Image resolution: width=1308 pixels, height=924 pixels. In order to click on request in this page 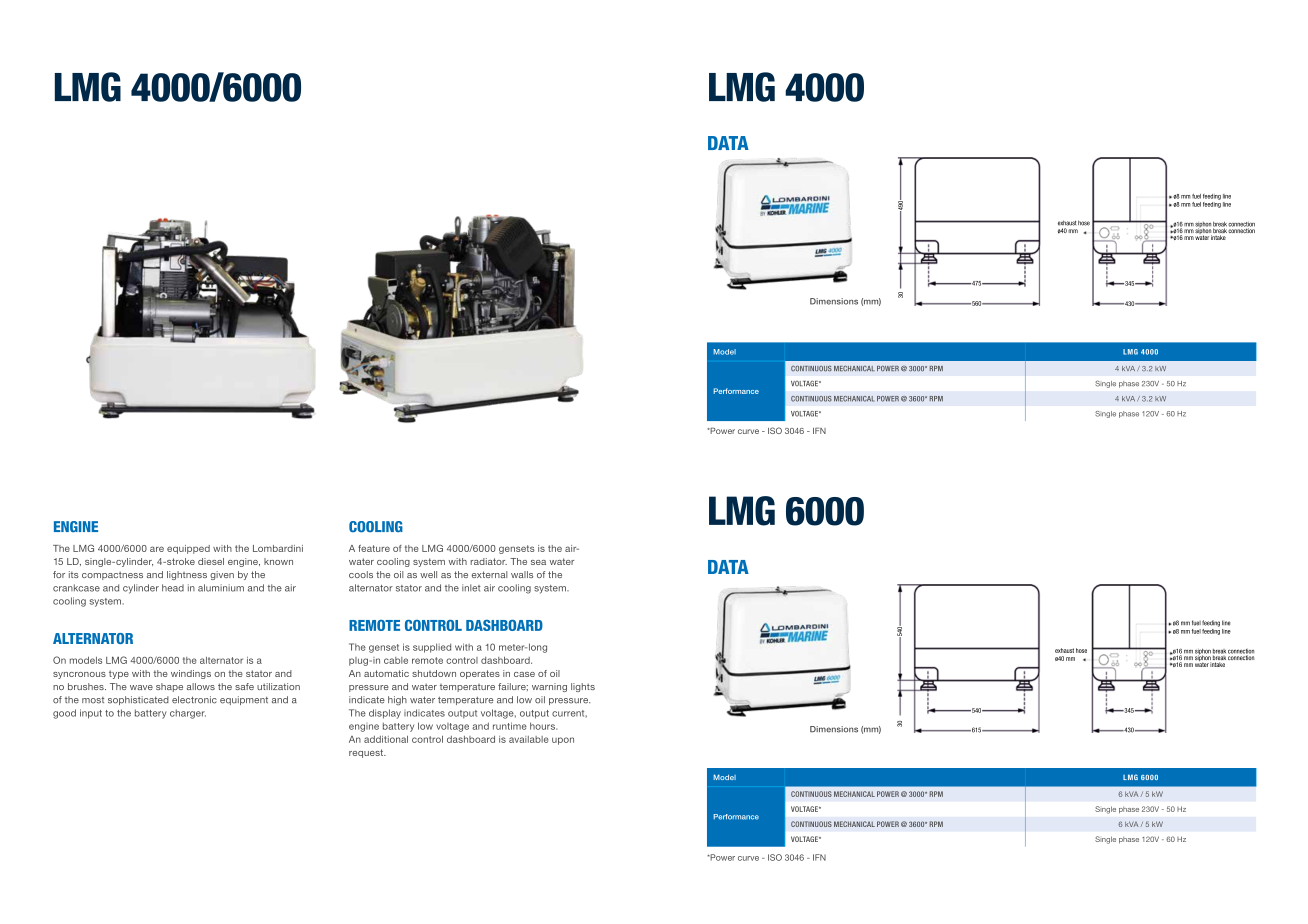, I will do `click(367, 753)`.
